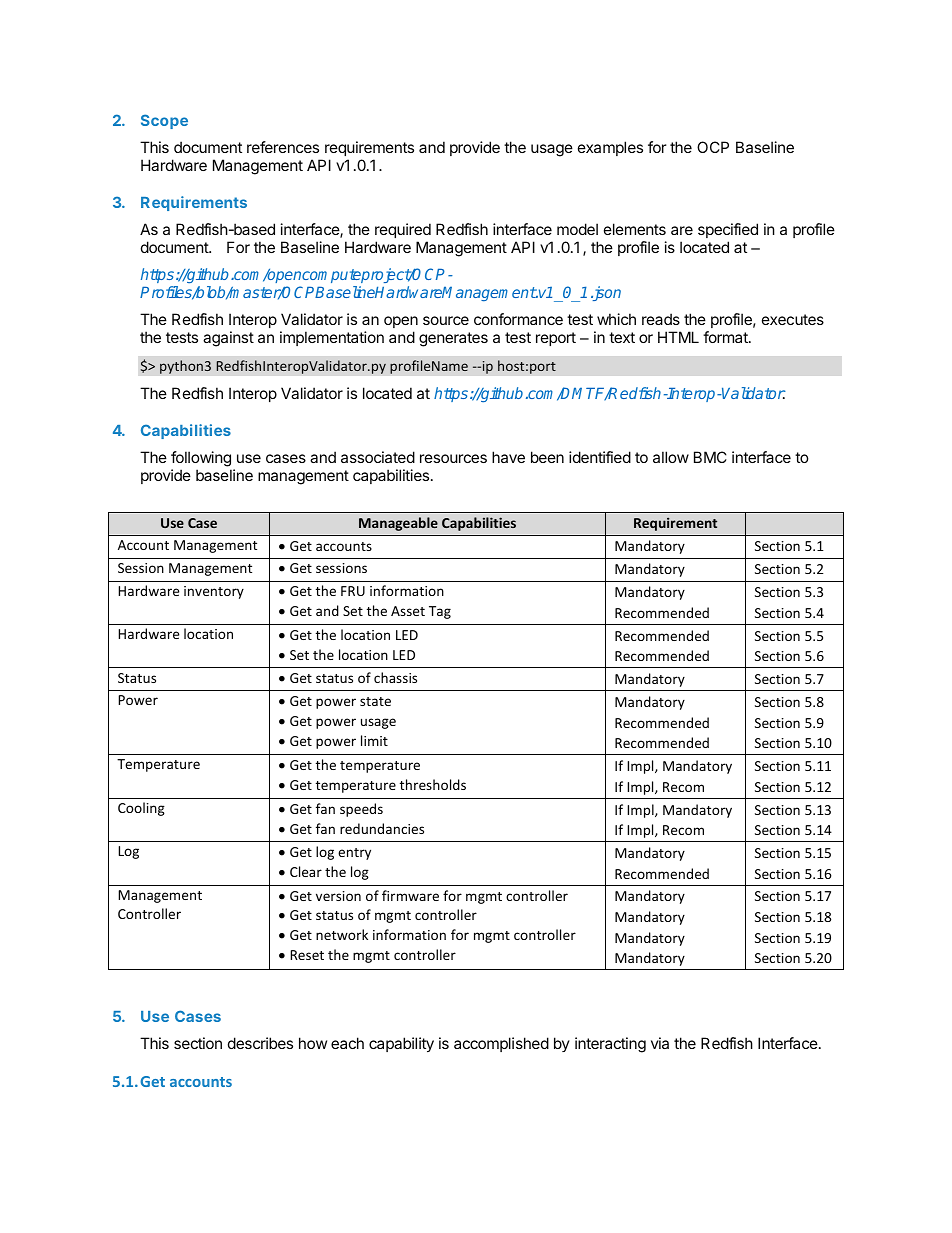 The height and width of the document is (1233, 952). Describe the element at coordinates (403, 230) in the document. I see `required` at that location.
